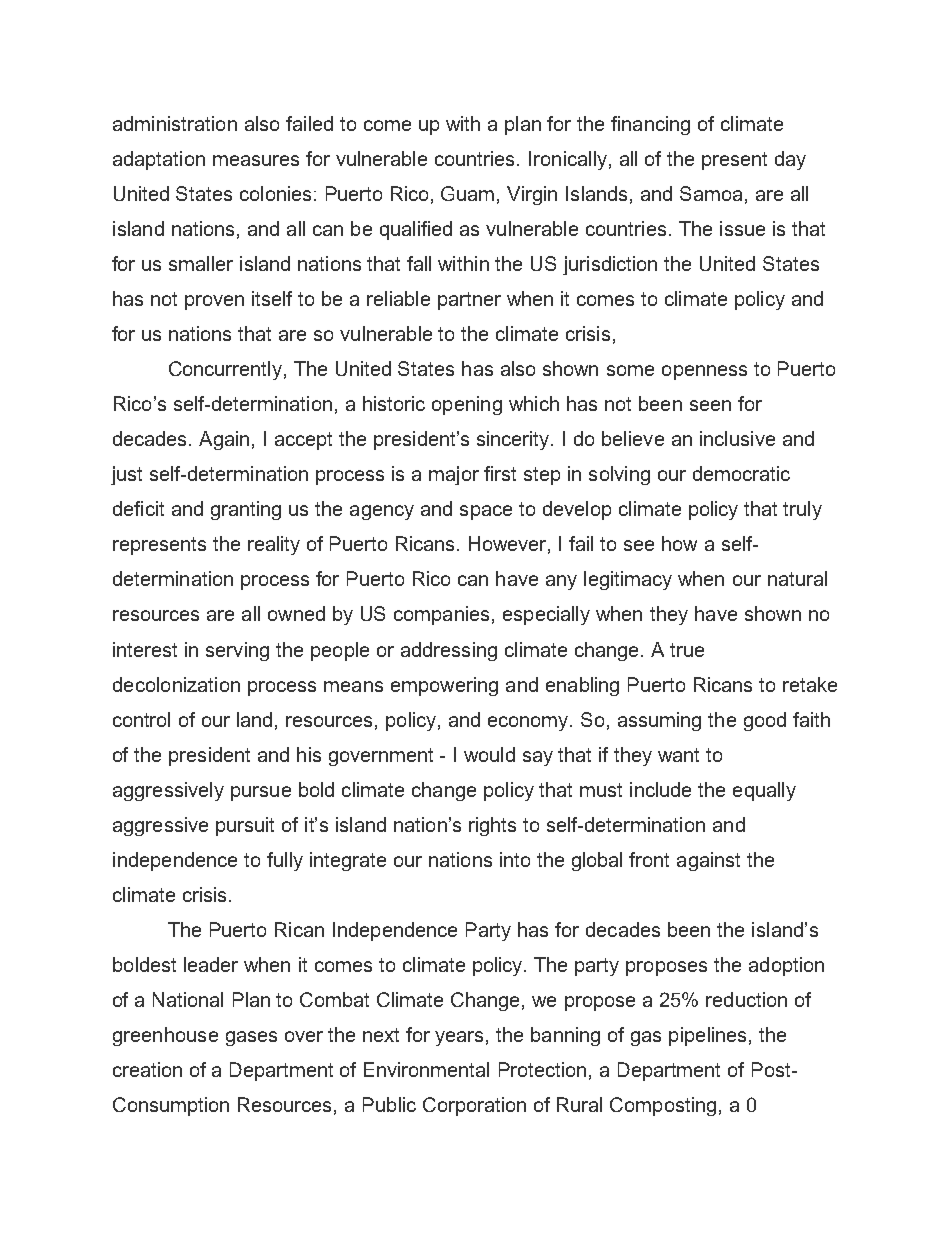 This document has width=952, height=1233. What do you see at coordinates (441, 615) in the document?
I see `companies` at bounding box center [441, 615].
